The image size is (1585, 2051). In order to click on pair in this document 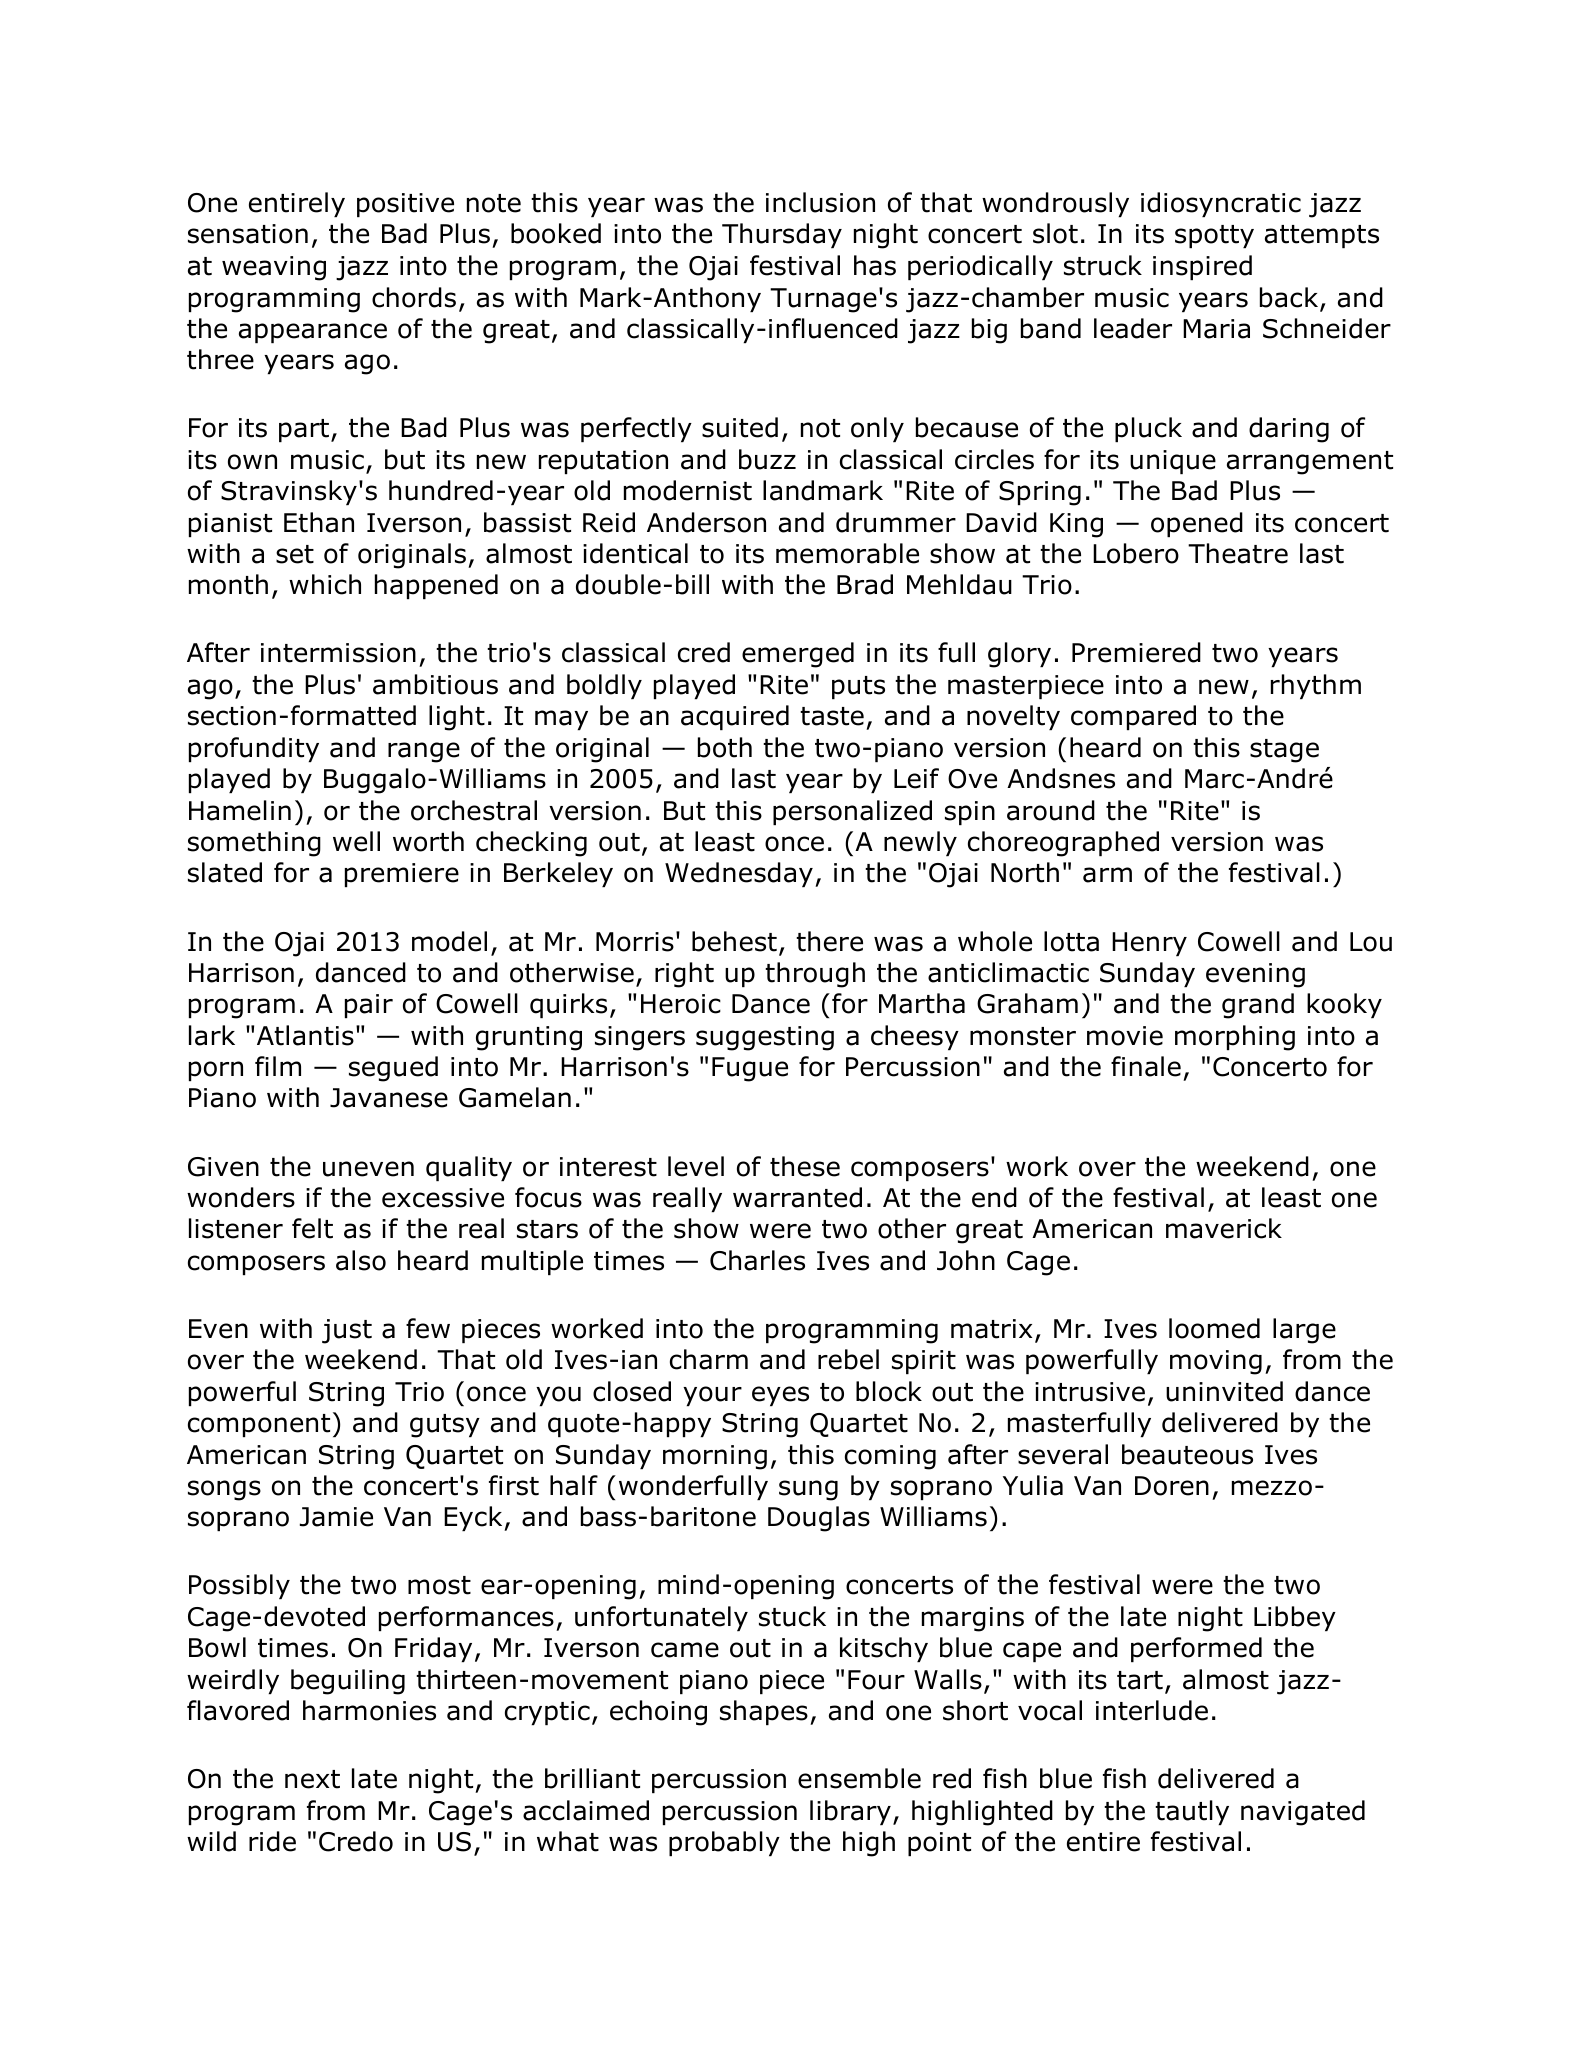, I will do `click(369, 1006)`.
